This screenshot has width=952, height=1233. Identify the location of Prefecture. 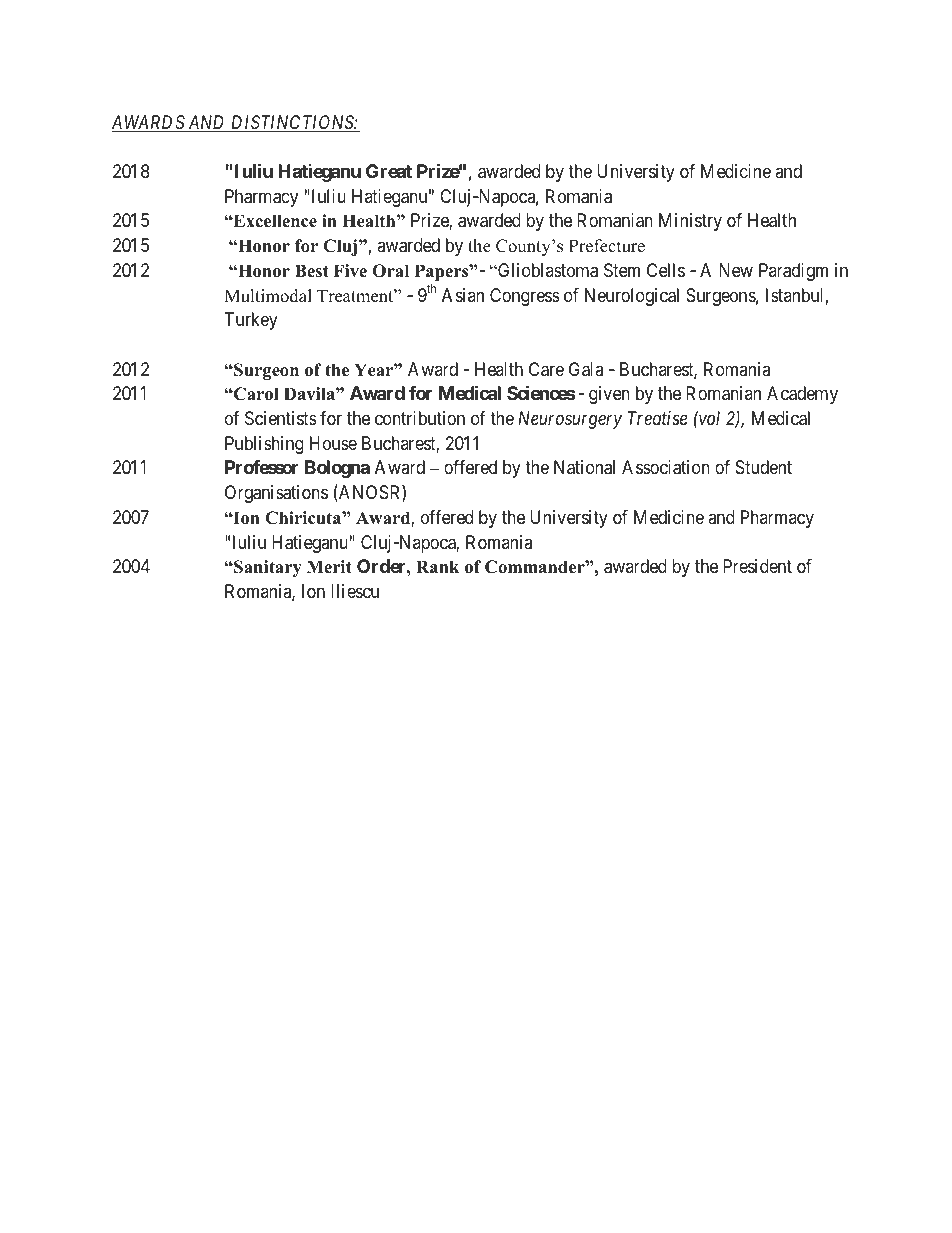
(607, 246).
